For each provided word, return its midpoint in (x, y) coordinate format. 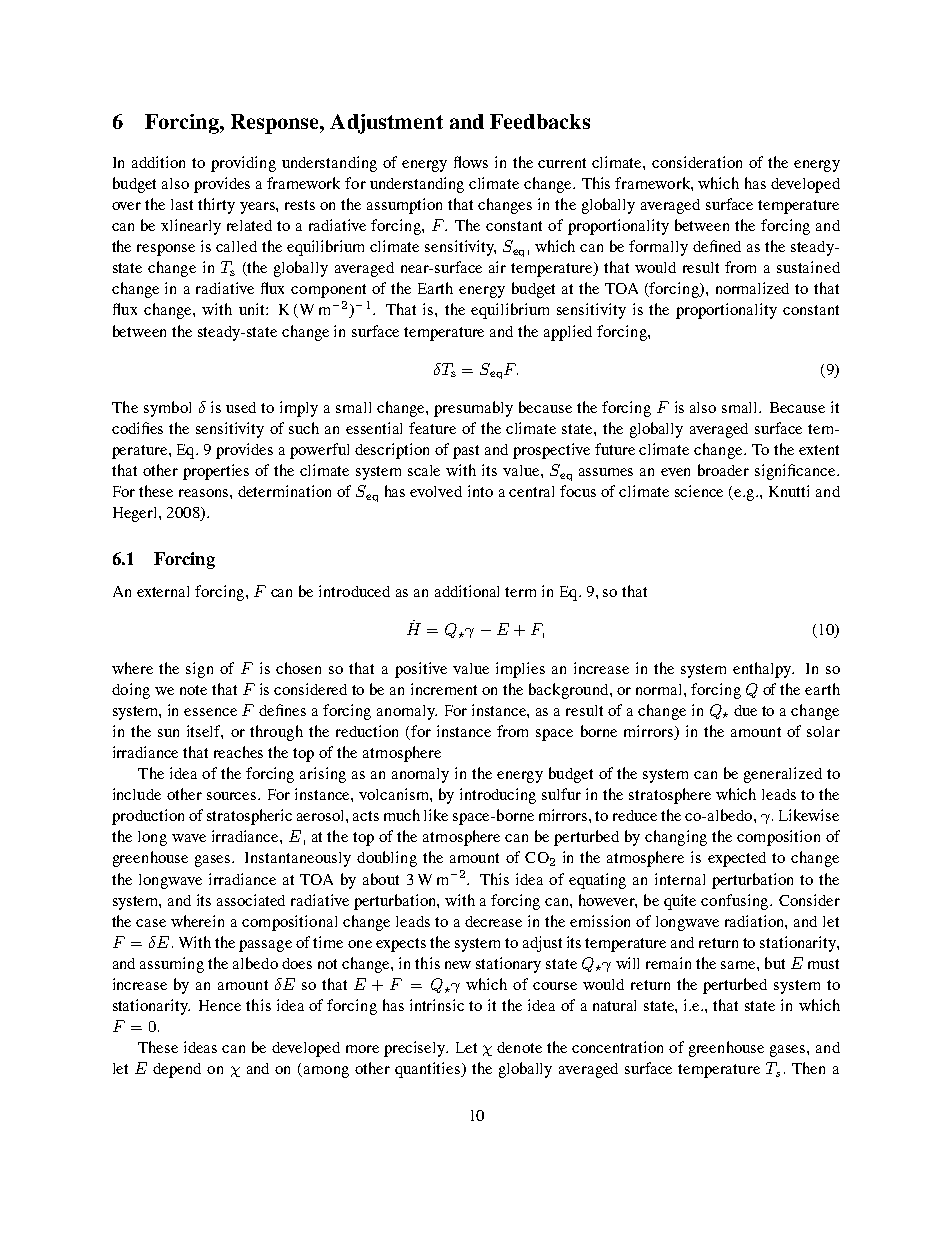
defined (717, 246)
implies (520, 670)
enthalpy (763, 670)
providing (243, 164)
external (163, 591)
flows (471, 162)
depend (177, 1070)
